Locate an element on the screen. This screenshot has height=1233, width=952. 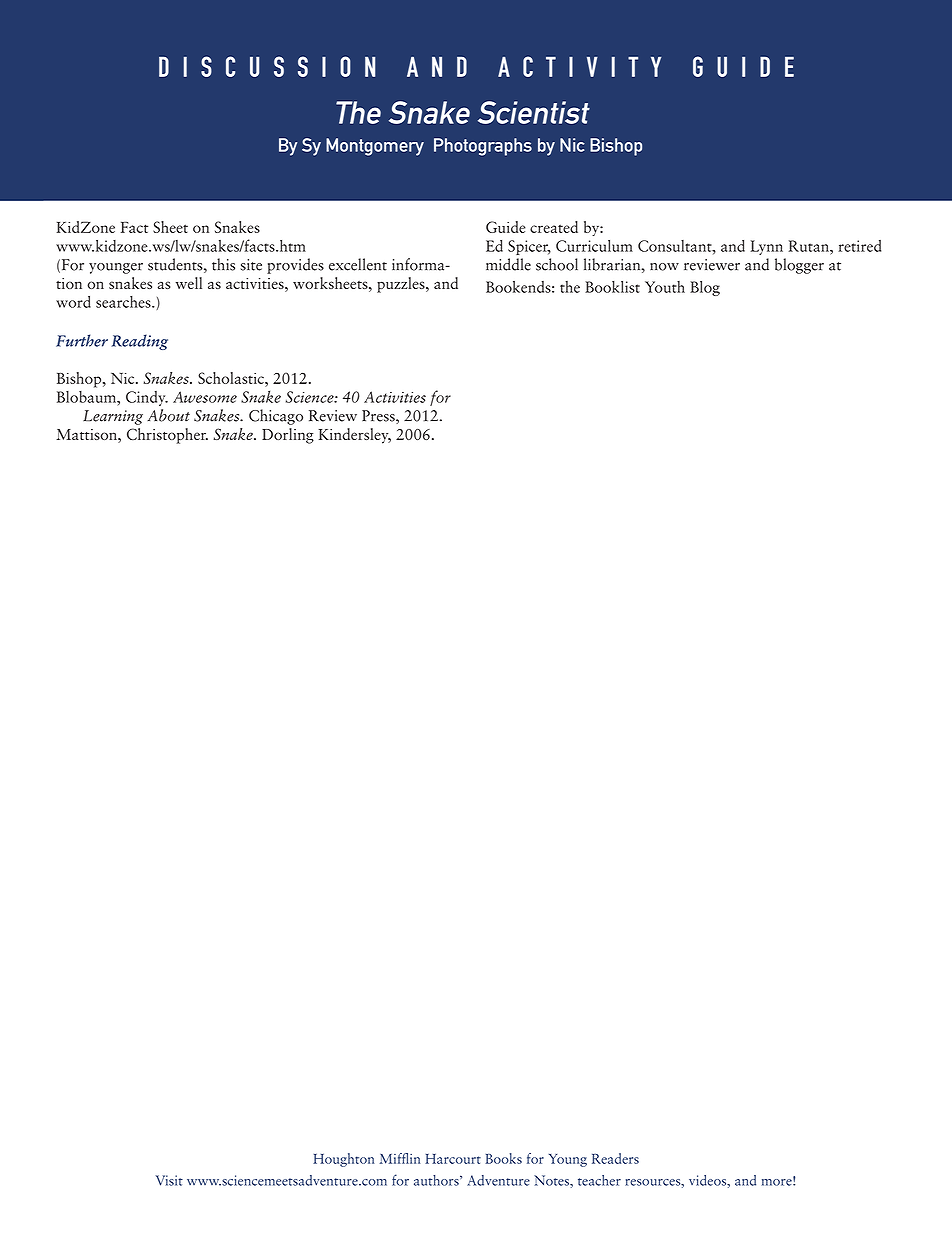
Montgomery is located at coordinates (375, 147).
